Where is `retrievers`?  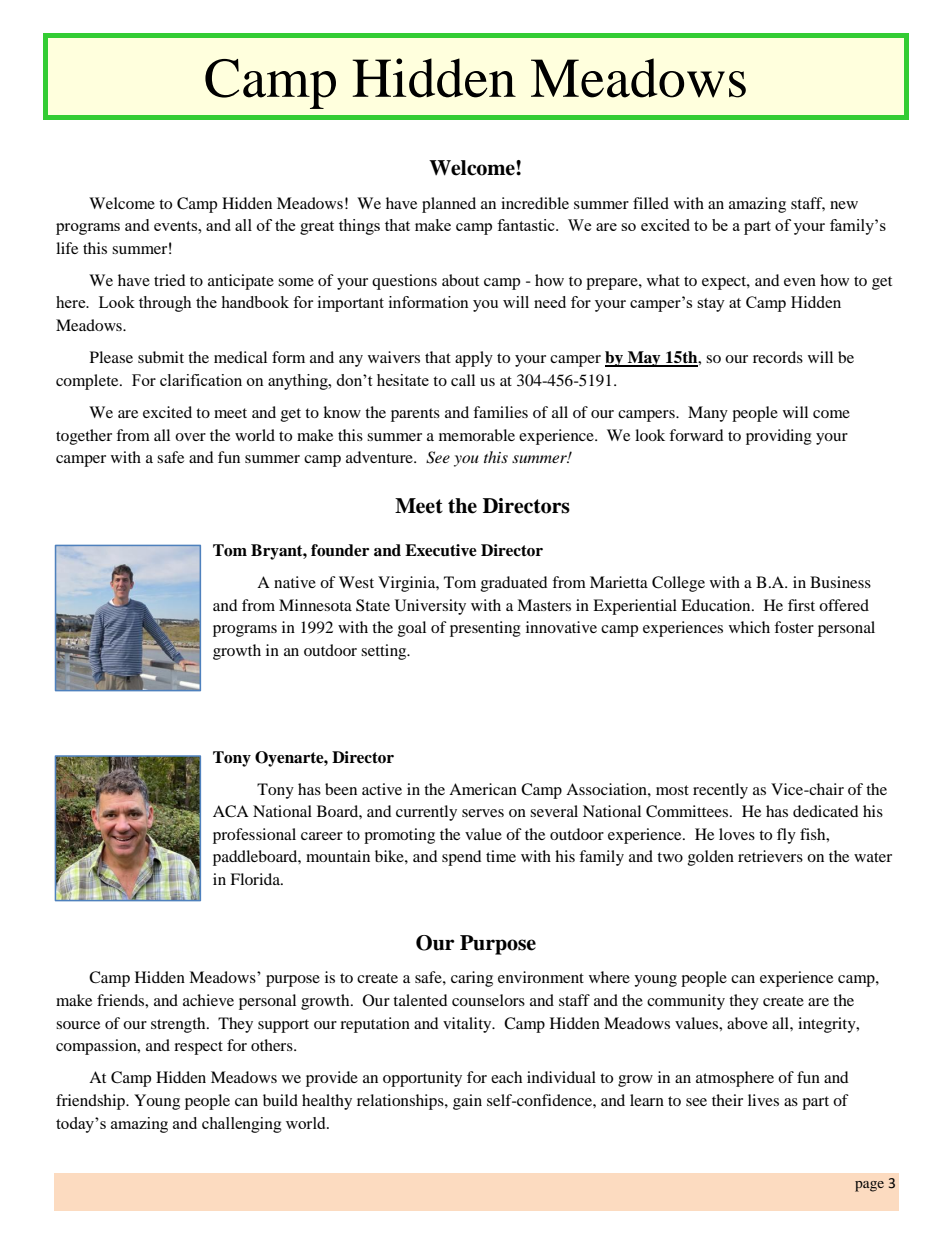 retrievers is located at coordinates (770, 856).
